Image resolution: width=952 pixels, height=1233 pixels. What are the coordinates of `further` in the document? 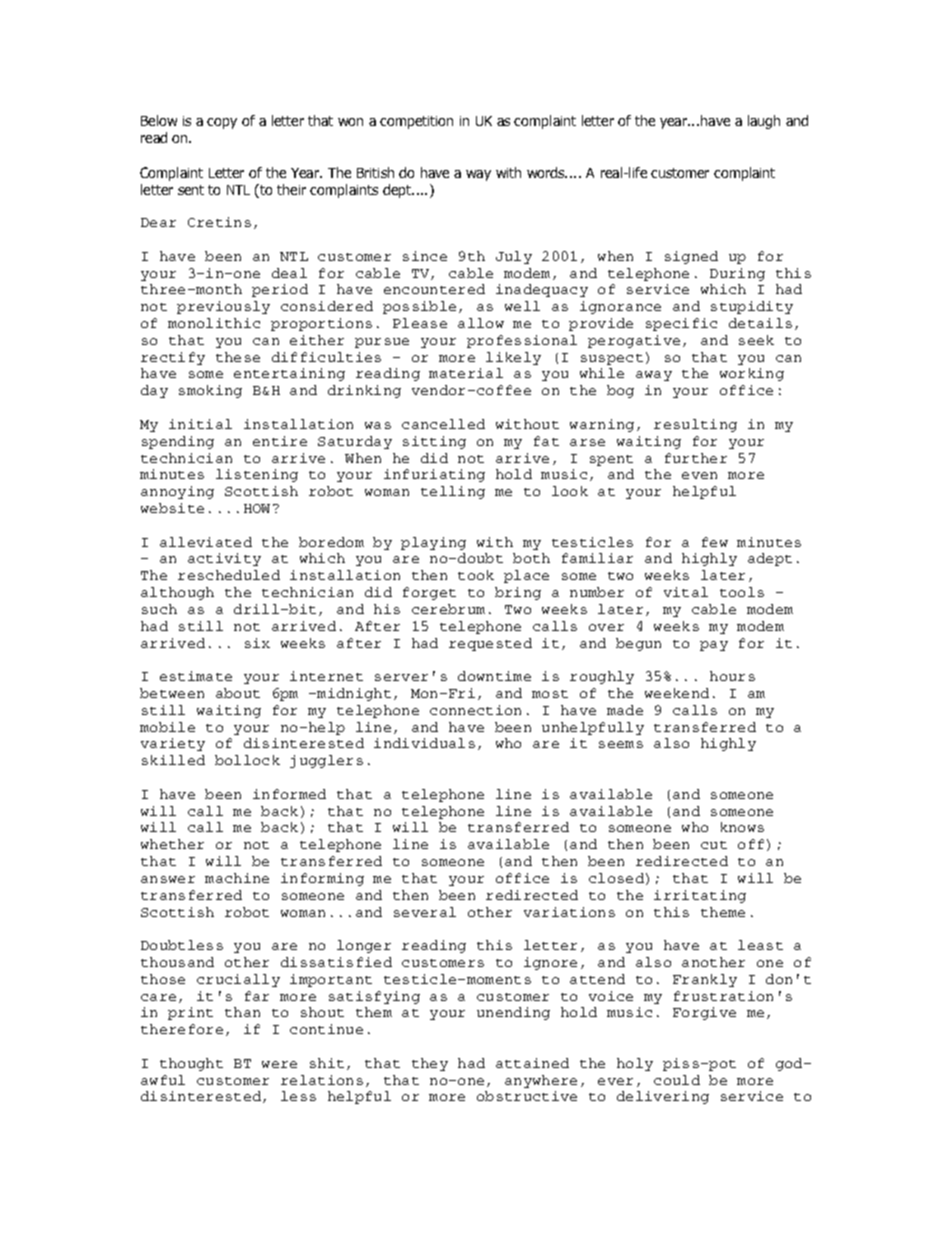 It's located at (696, 458).
